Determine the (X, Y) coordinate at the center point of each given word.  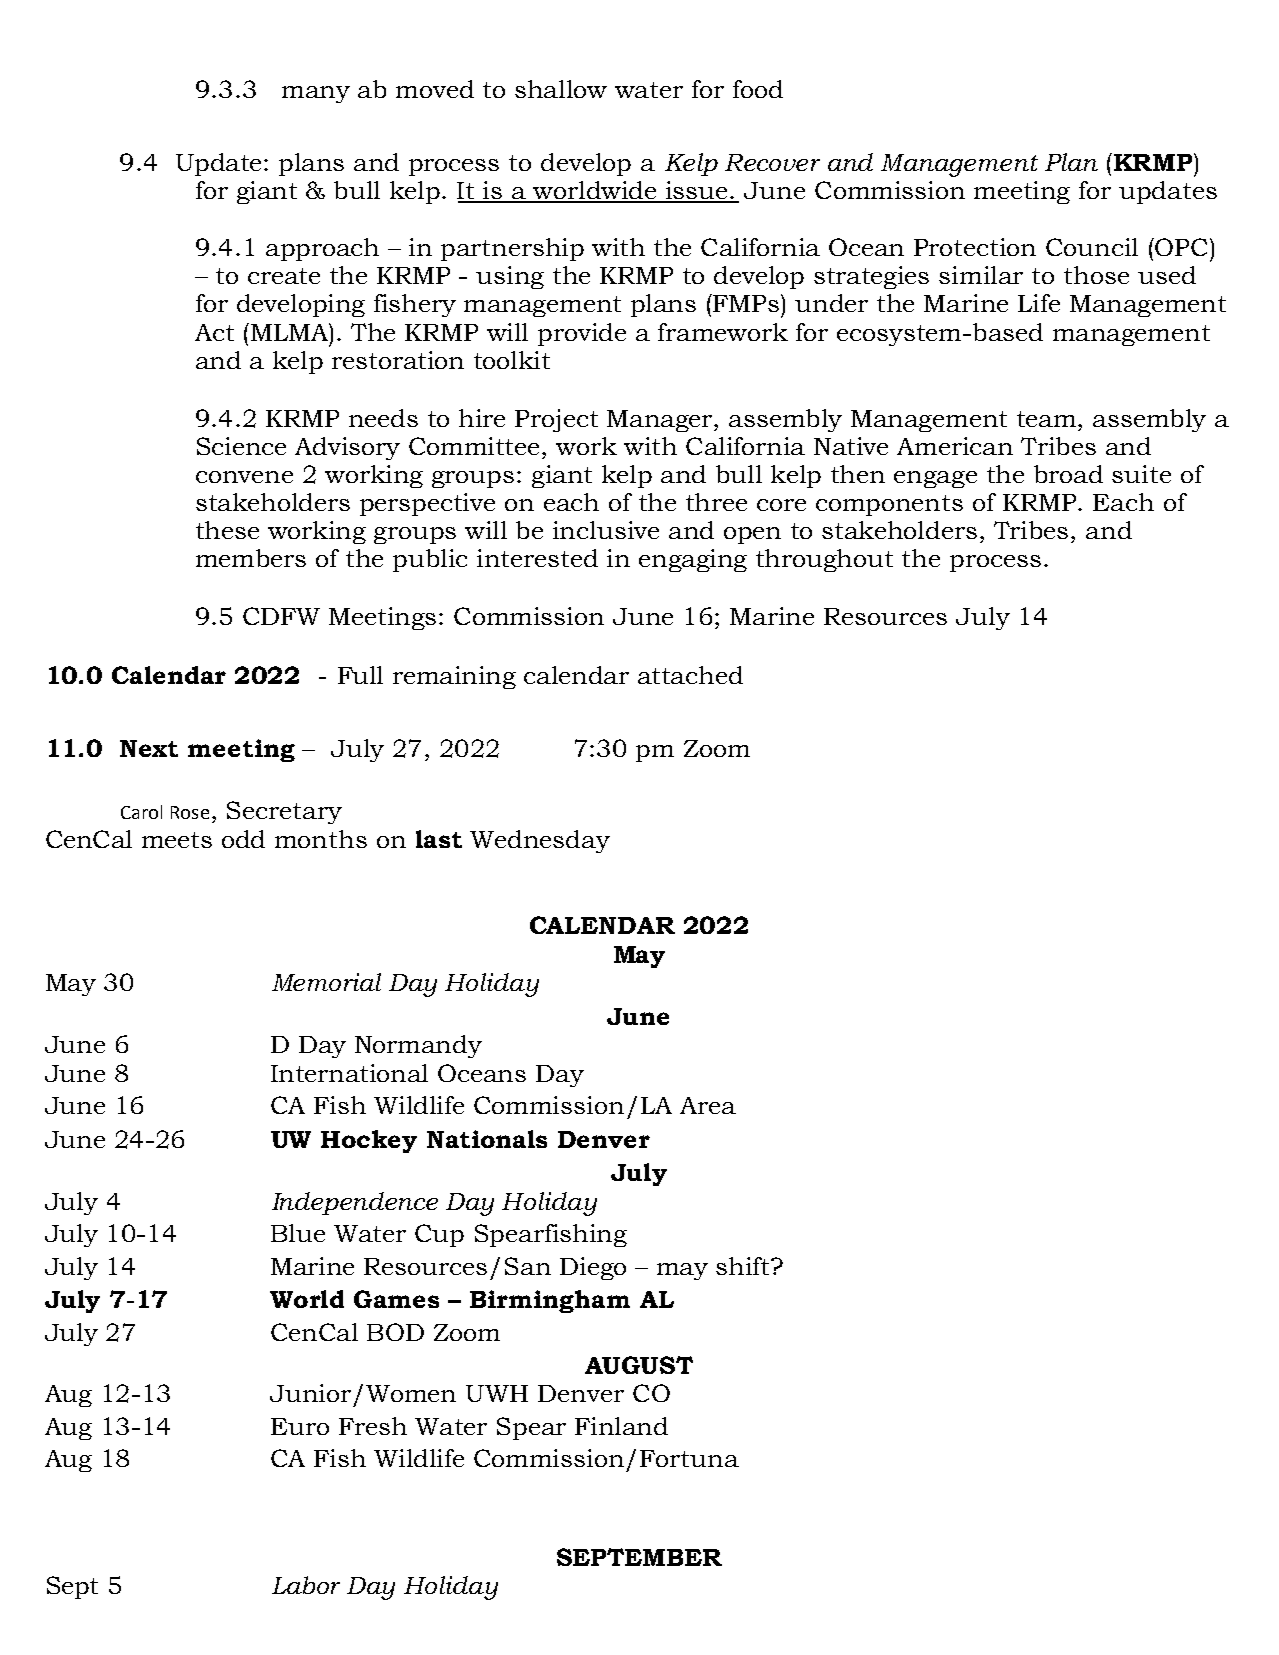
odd (243, 839)
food (758, 89)
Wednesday (540, 841)
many (316, 94)
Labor (306, 1585)
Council (1092, 247)
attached (690, 675)
